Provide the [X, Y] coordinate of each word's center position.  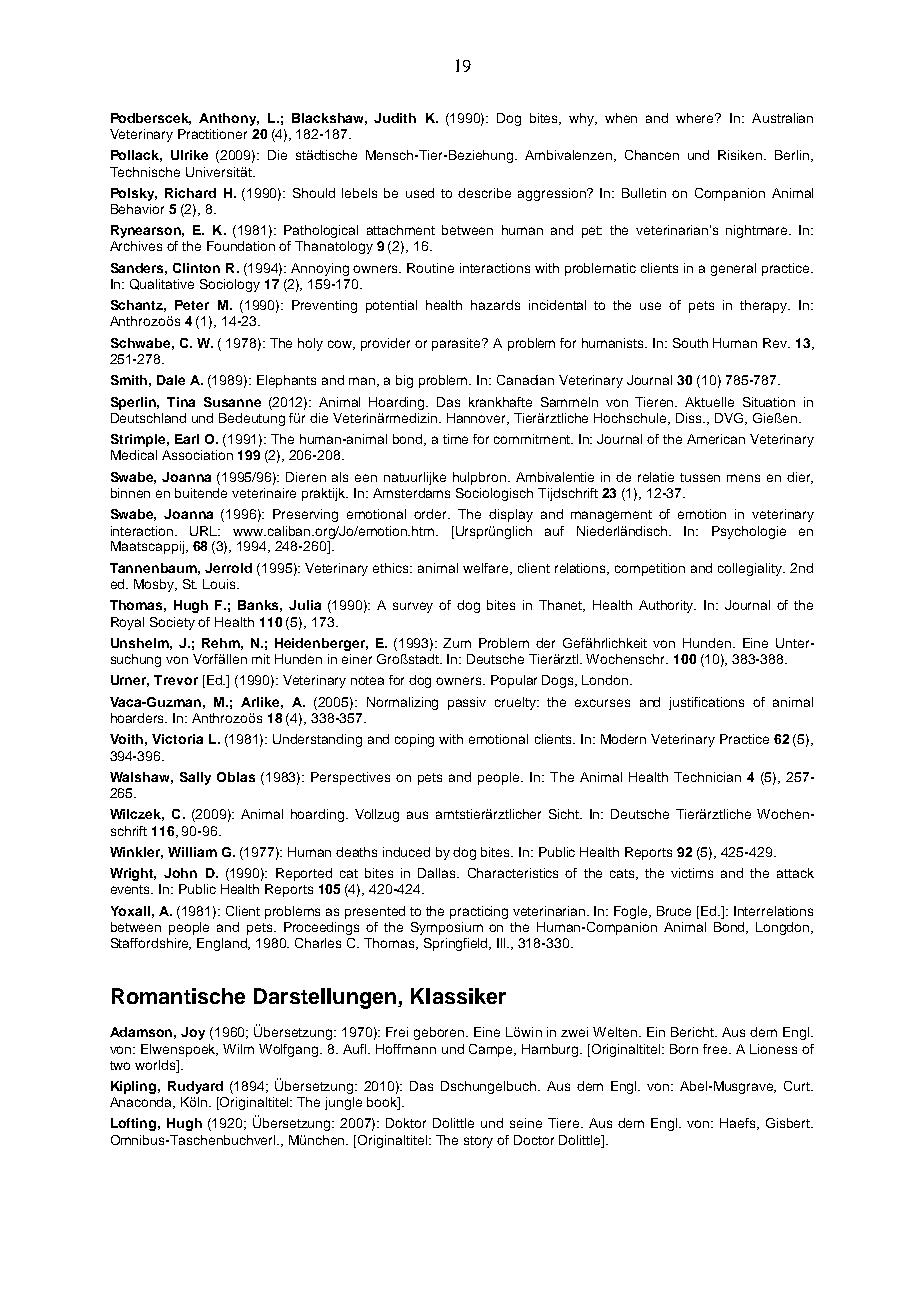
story [478, 1142]
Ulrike [189, 155]
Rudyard [195, 1087]
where [696, 118]
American [716, 439]
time [455, 439]
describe [484, 193]
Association [197, 455]
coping [414, 740]
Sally [195, 778]
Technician [707, 777]
